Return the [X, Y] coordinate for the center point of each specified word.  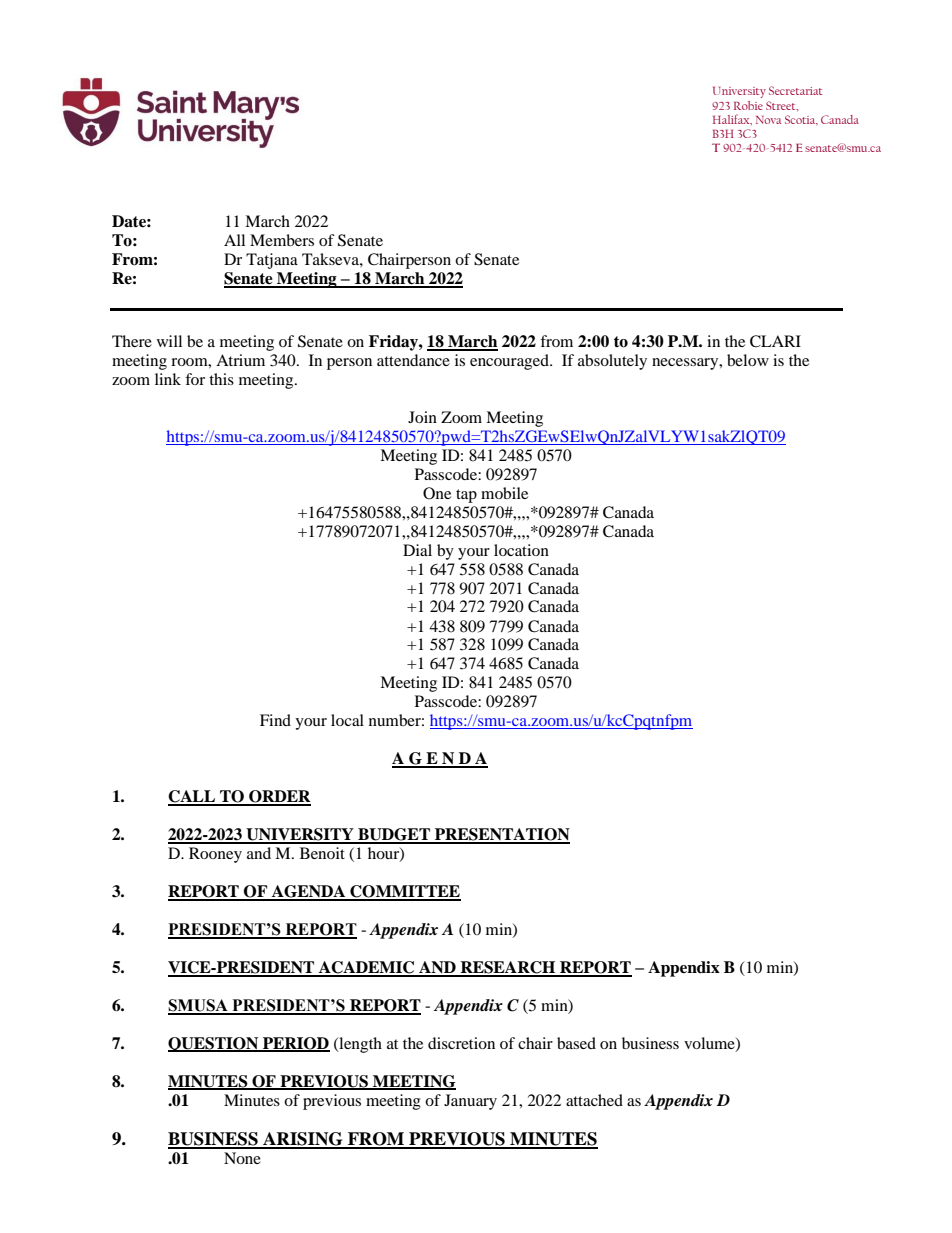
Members [282, 240]
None [242, 1158]
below [748, 360]
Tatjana [272, 261]
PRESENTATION [501, 835]
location [521, 550]
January [470, 1102]
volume [710, 1044]
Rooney [215, 855]
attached [594, 1100]
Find [275, 720]
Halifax [732, 119]
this [221, 379]
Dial [417, 550]
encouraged [510, 362]
